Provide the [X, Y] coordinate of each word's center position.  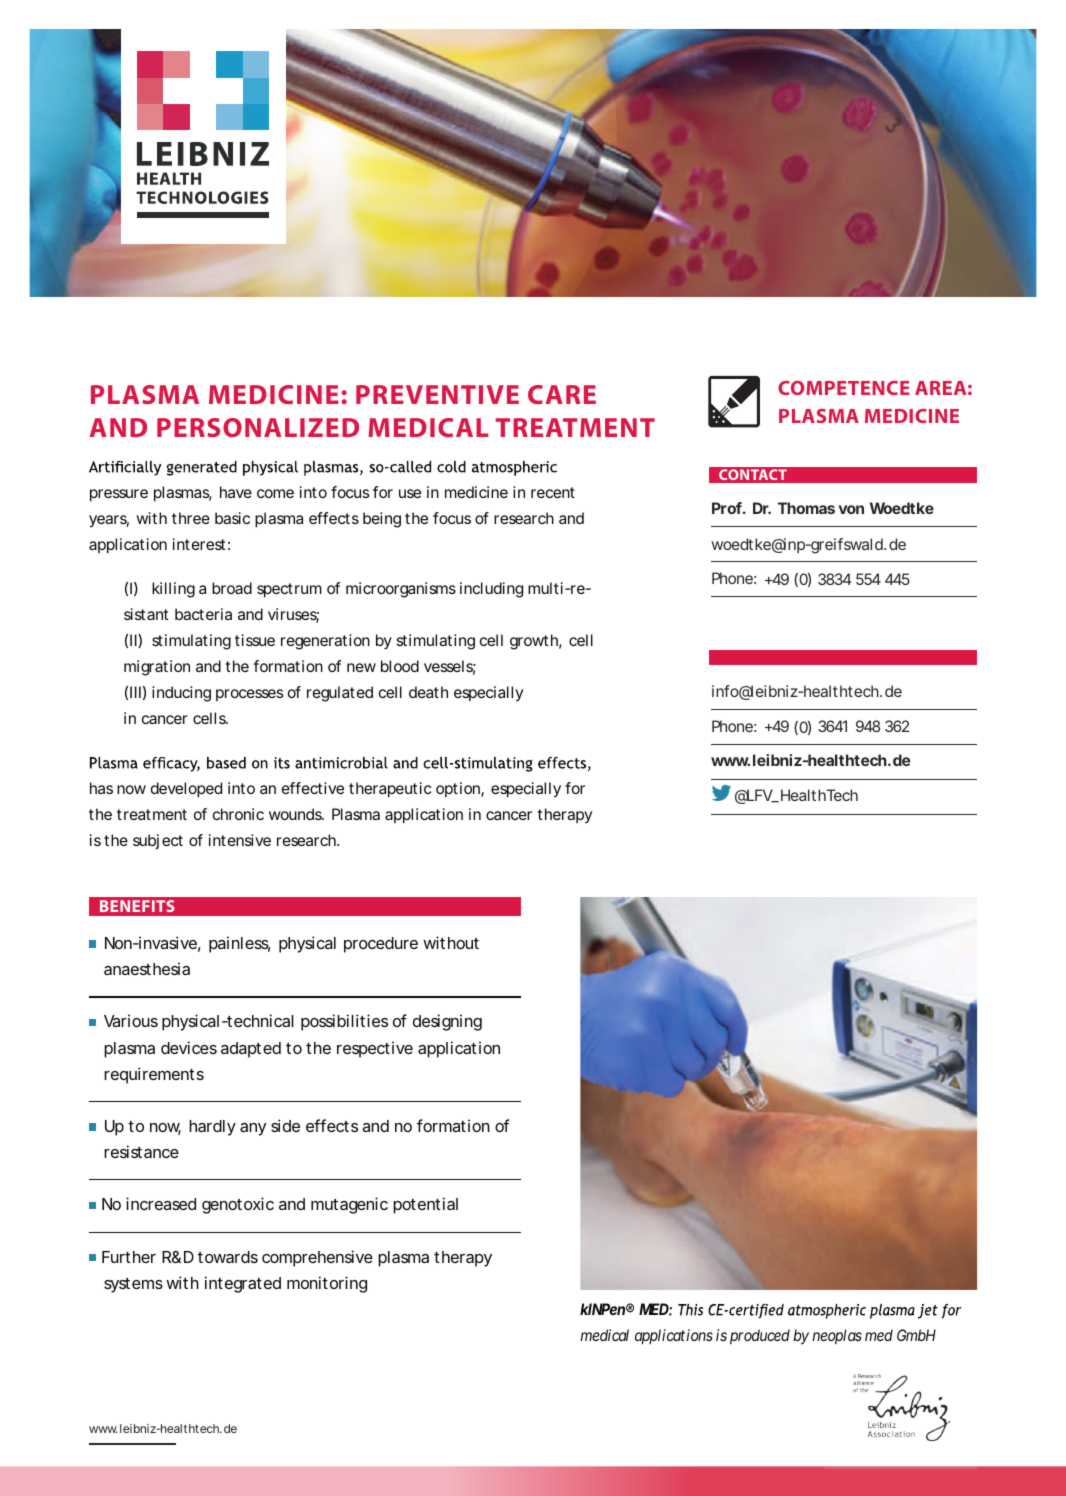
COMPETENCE [844, 388]
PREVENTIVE [437, 394]
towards [228, 1257]
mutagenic [349, 1205]
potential [425, 1205]
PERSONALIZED [258, 427]
